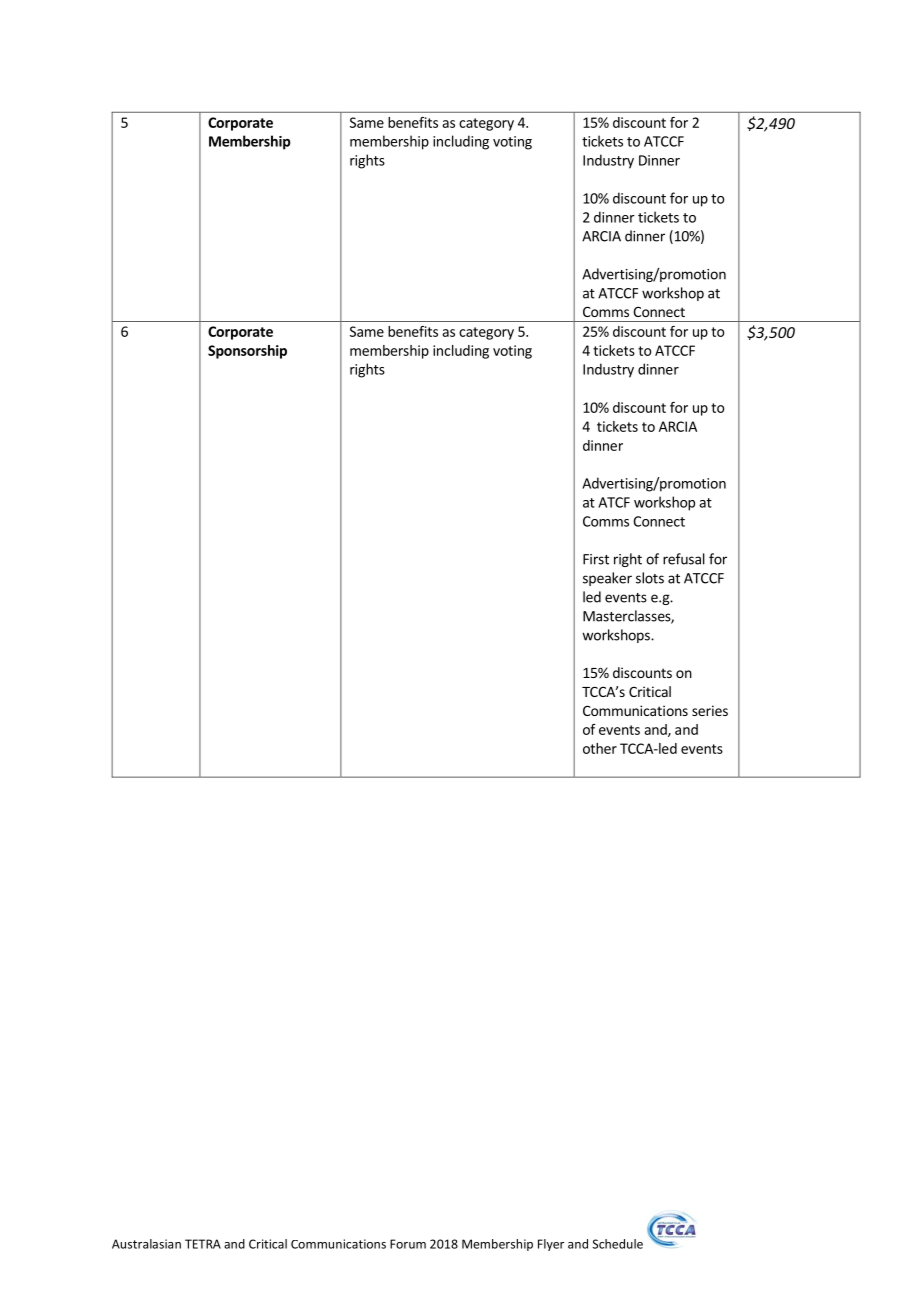 Image resolution: width=924 pixels, height=1307 pixels. Describe the element at coordinates (247, 352) in the screenshot. I see `Sponsorship` at that location.
